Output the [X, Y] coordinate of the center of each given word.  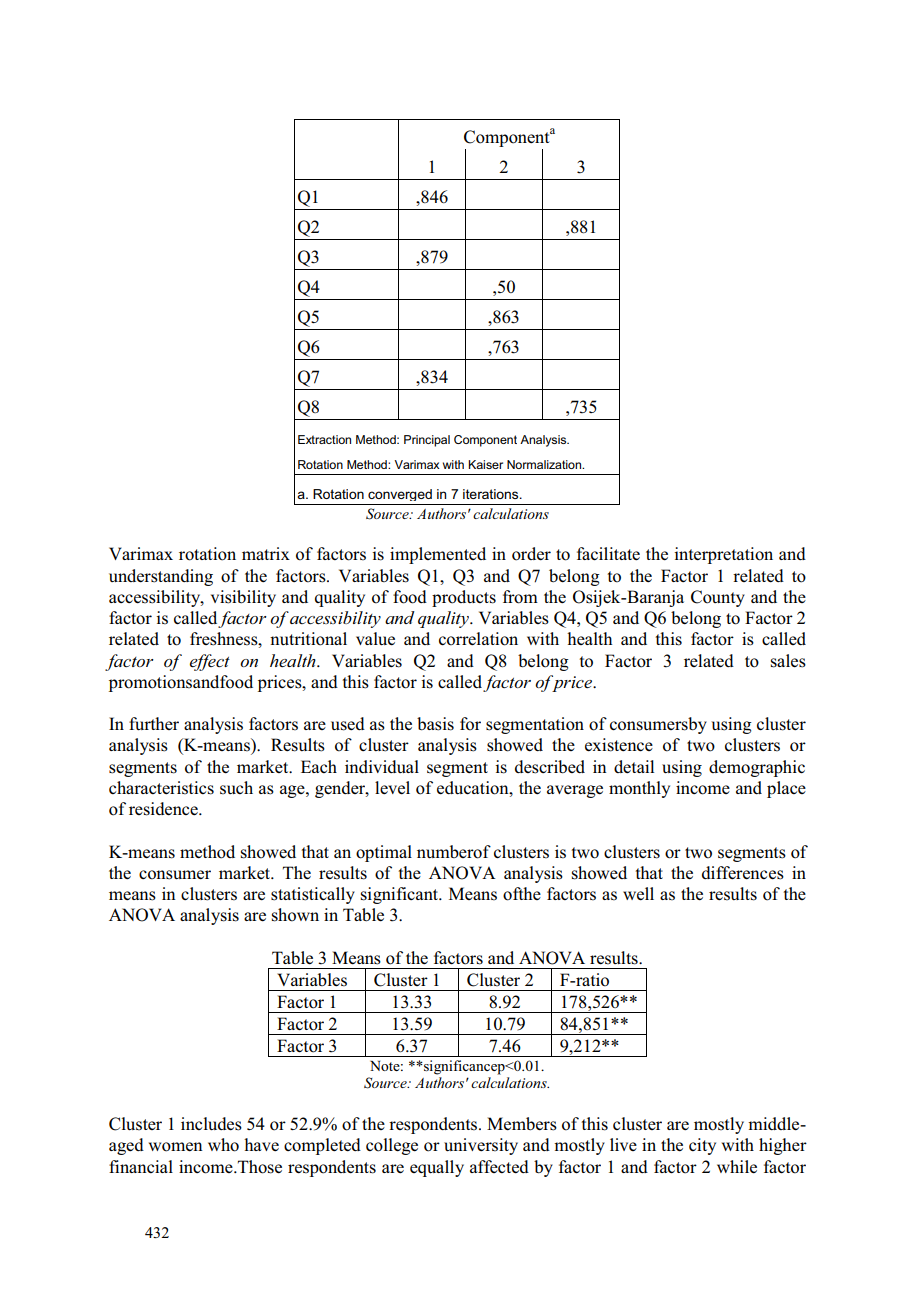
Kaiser [485, 464]
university [481, 1146]
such [236, 788]
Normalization [545, 464]
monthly [639, 789]
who [223, 1145]
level [392, 788]
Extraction [324, 439]
